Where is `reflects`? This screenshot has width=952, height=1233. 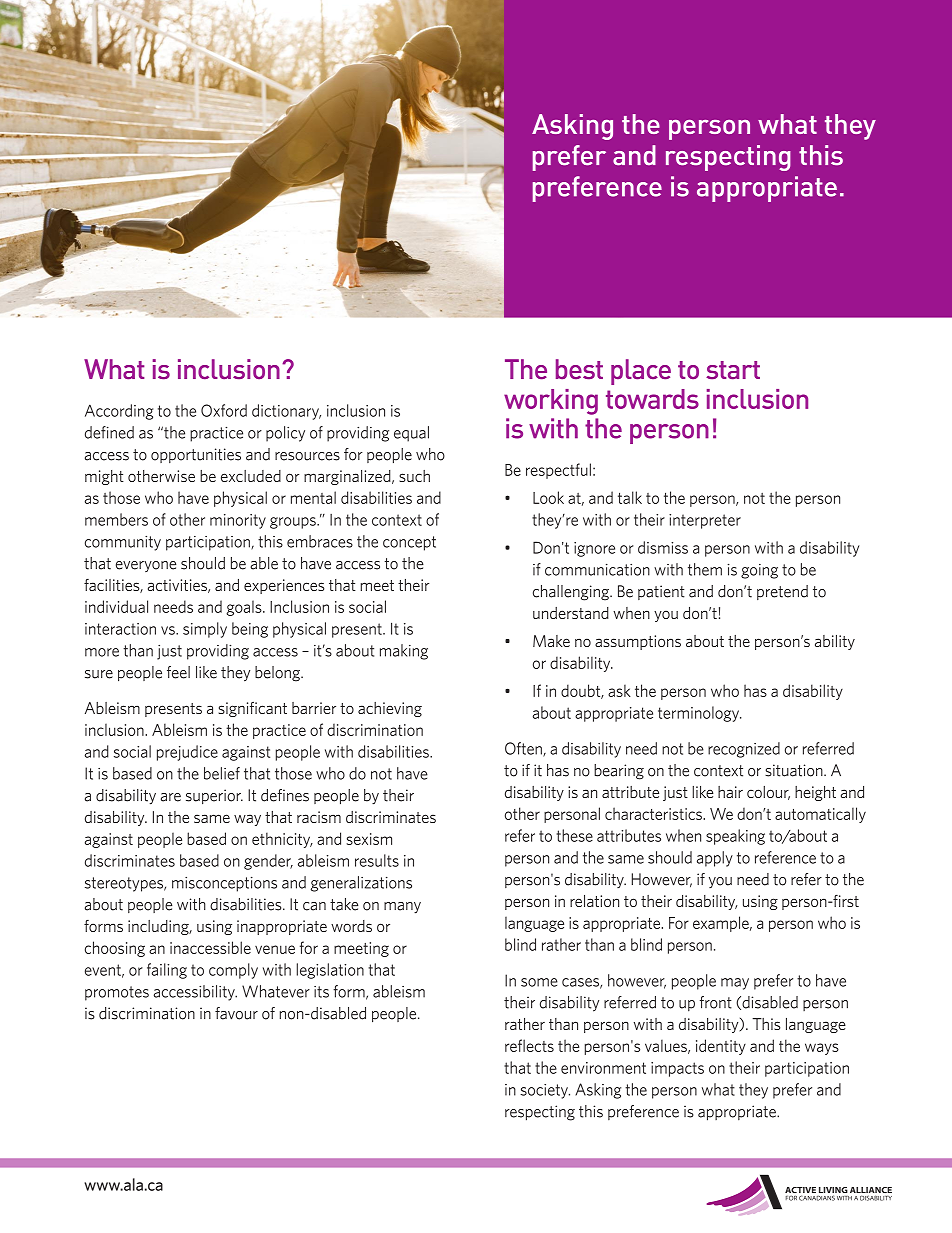
reflects is located at coordinates (529, 1045).
